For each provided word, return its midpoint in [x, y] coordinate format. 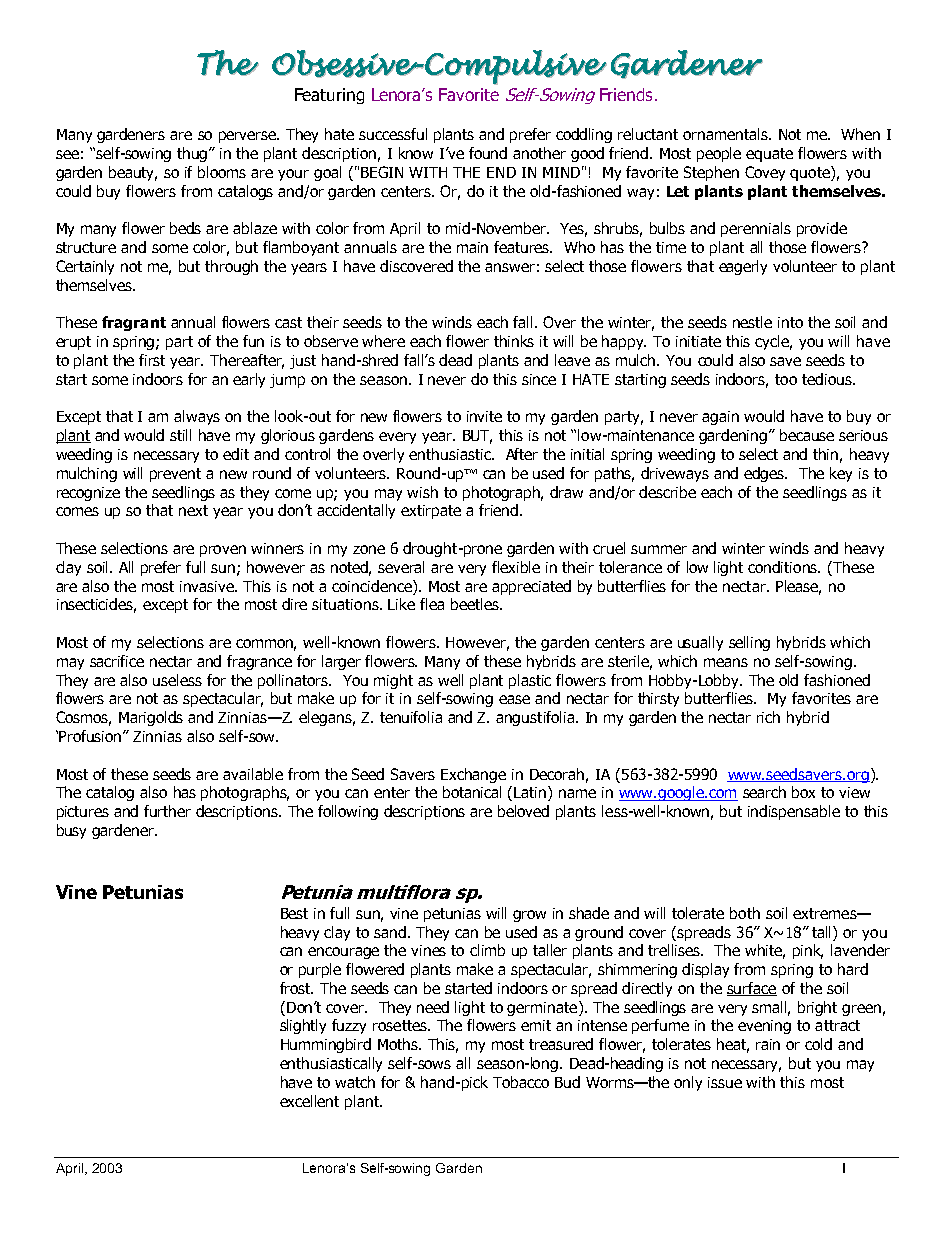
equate [769, 155]
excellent [309, 1101]
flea [432, 604]
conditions [784, 567]
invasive [208, 586]
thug [193, 154]
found [488, 153]
